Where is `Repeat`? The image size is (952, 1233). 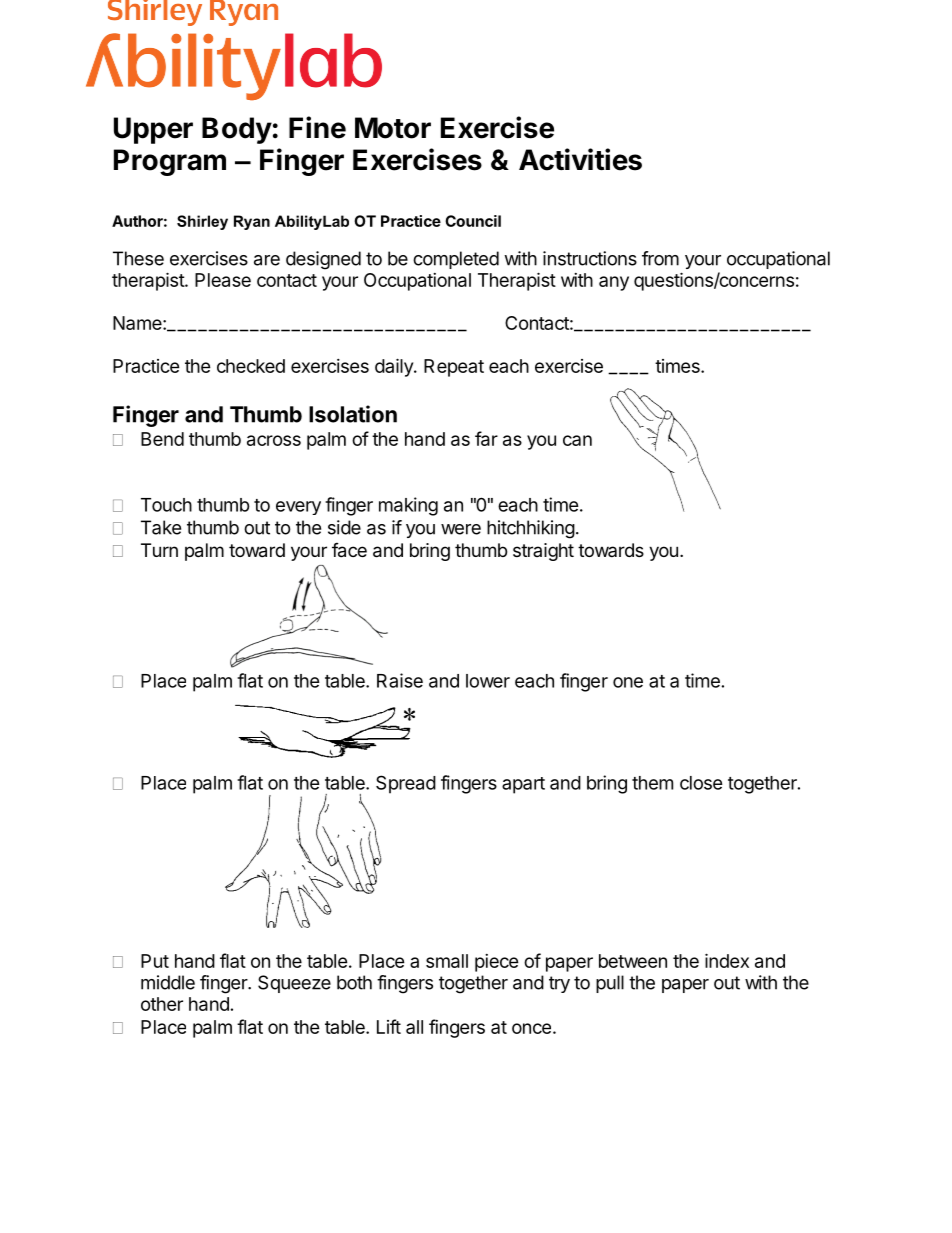
Repeat is located at coordinates (454, 368).
